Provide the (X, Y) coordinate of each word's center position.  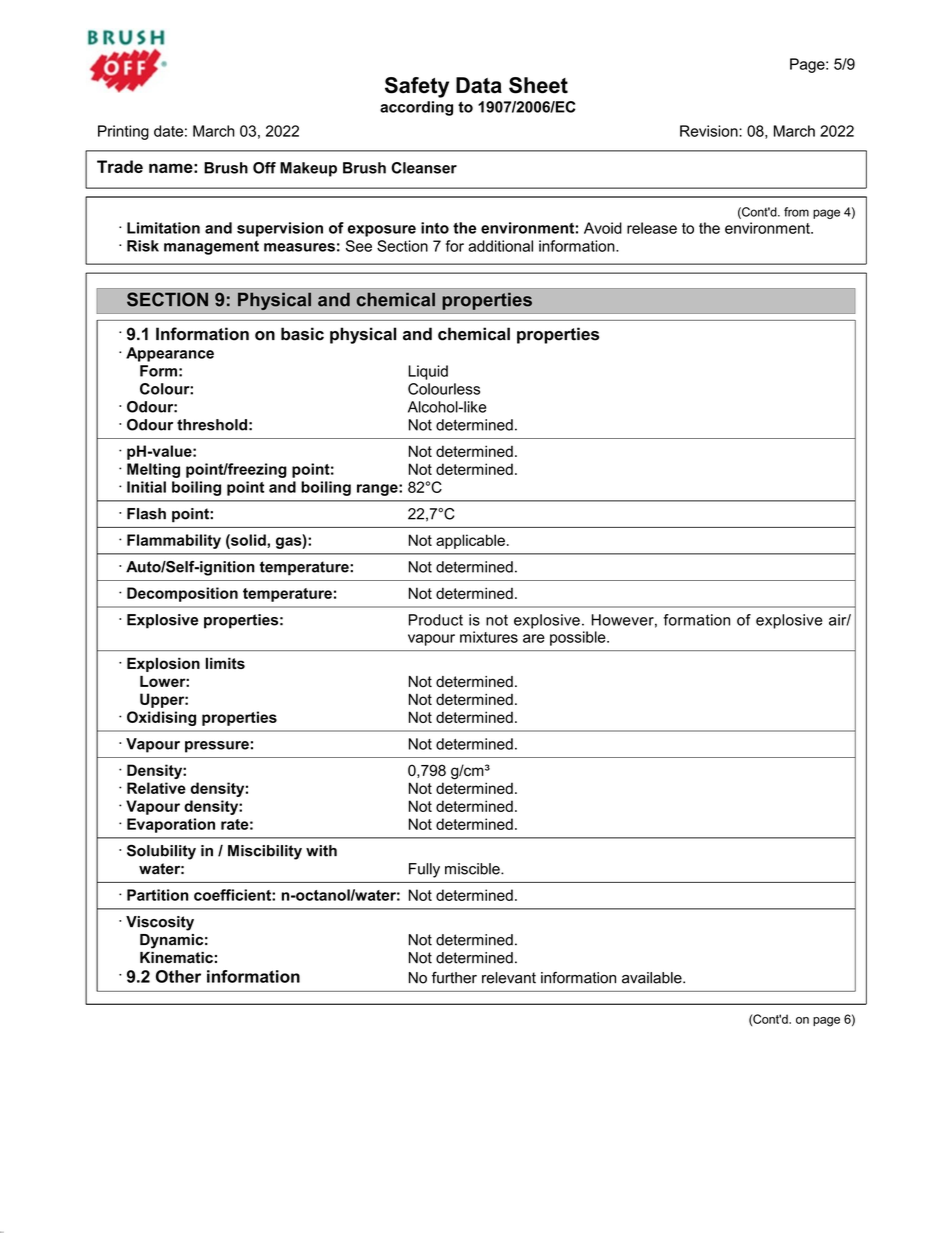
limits (225, 663)
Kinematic (176, 958)
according (416, 108)
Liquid (428, 372)
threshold (212, 425)
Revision (710, 131)
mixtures (489, 637)
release (652, 228)
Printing (123, 132)
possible (579, 638)
